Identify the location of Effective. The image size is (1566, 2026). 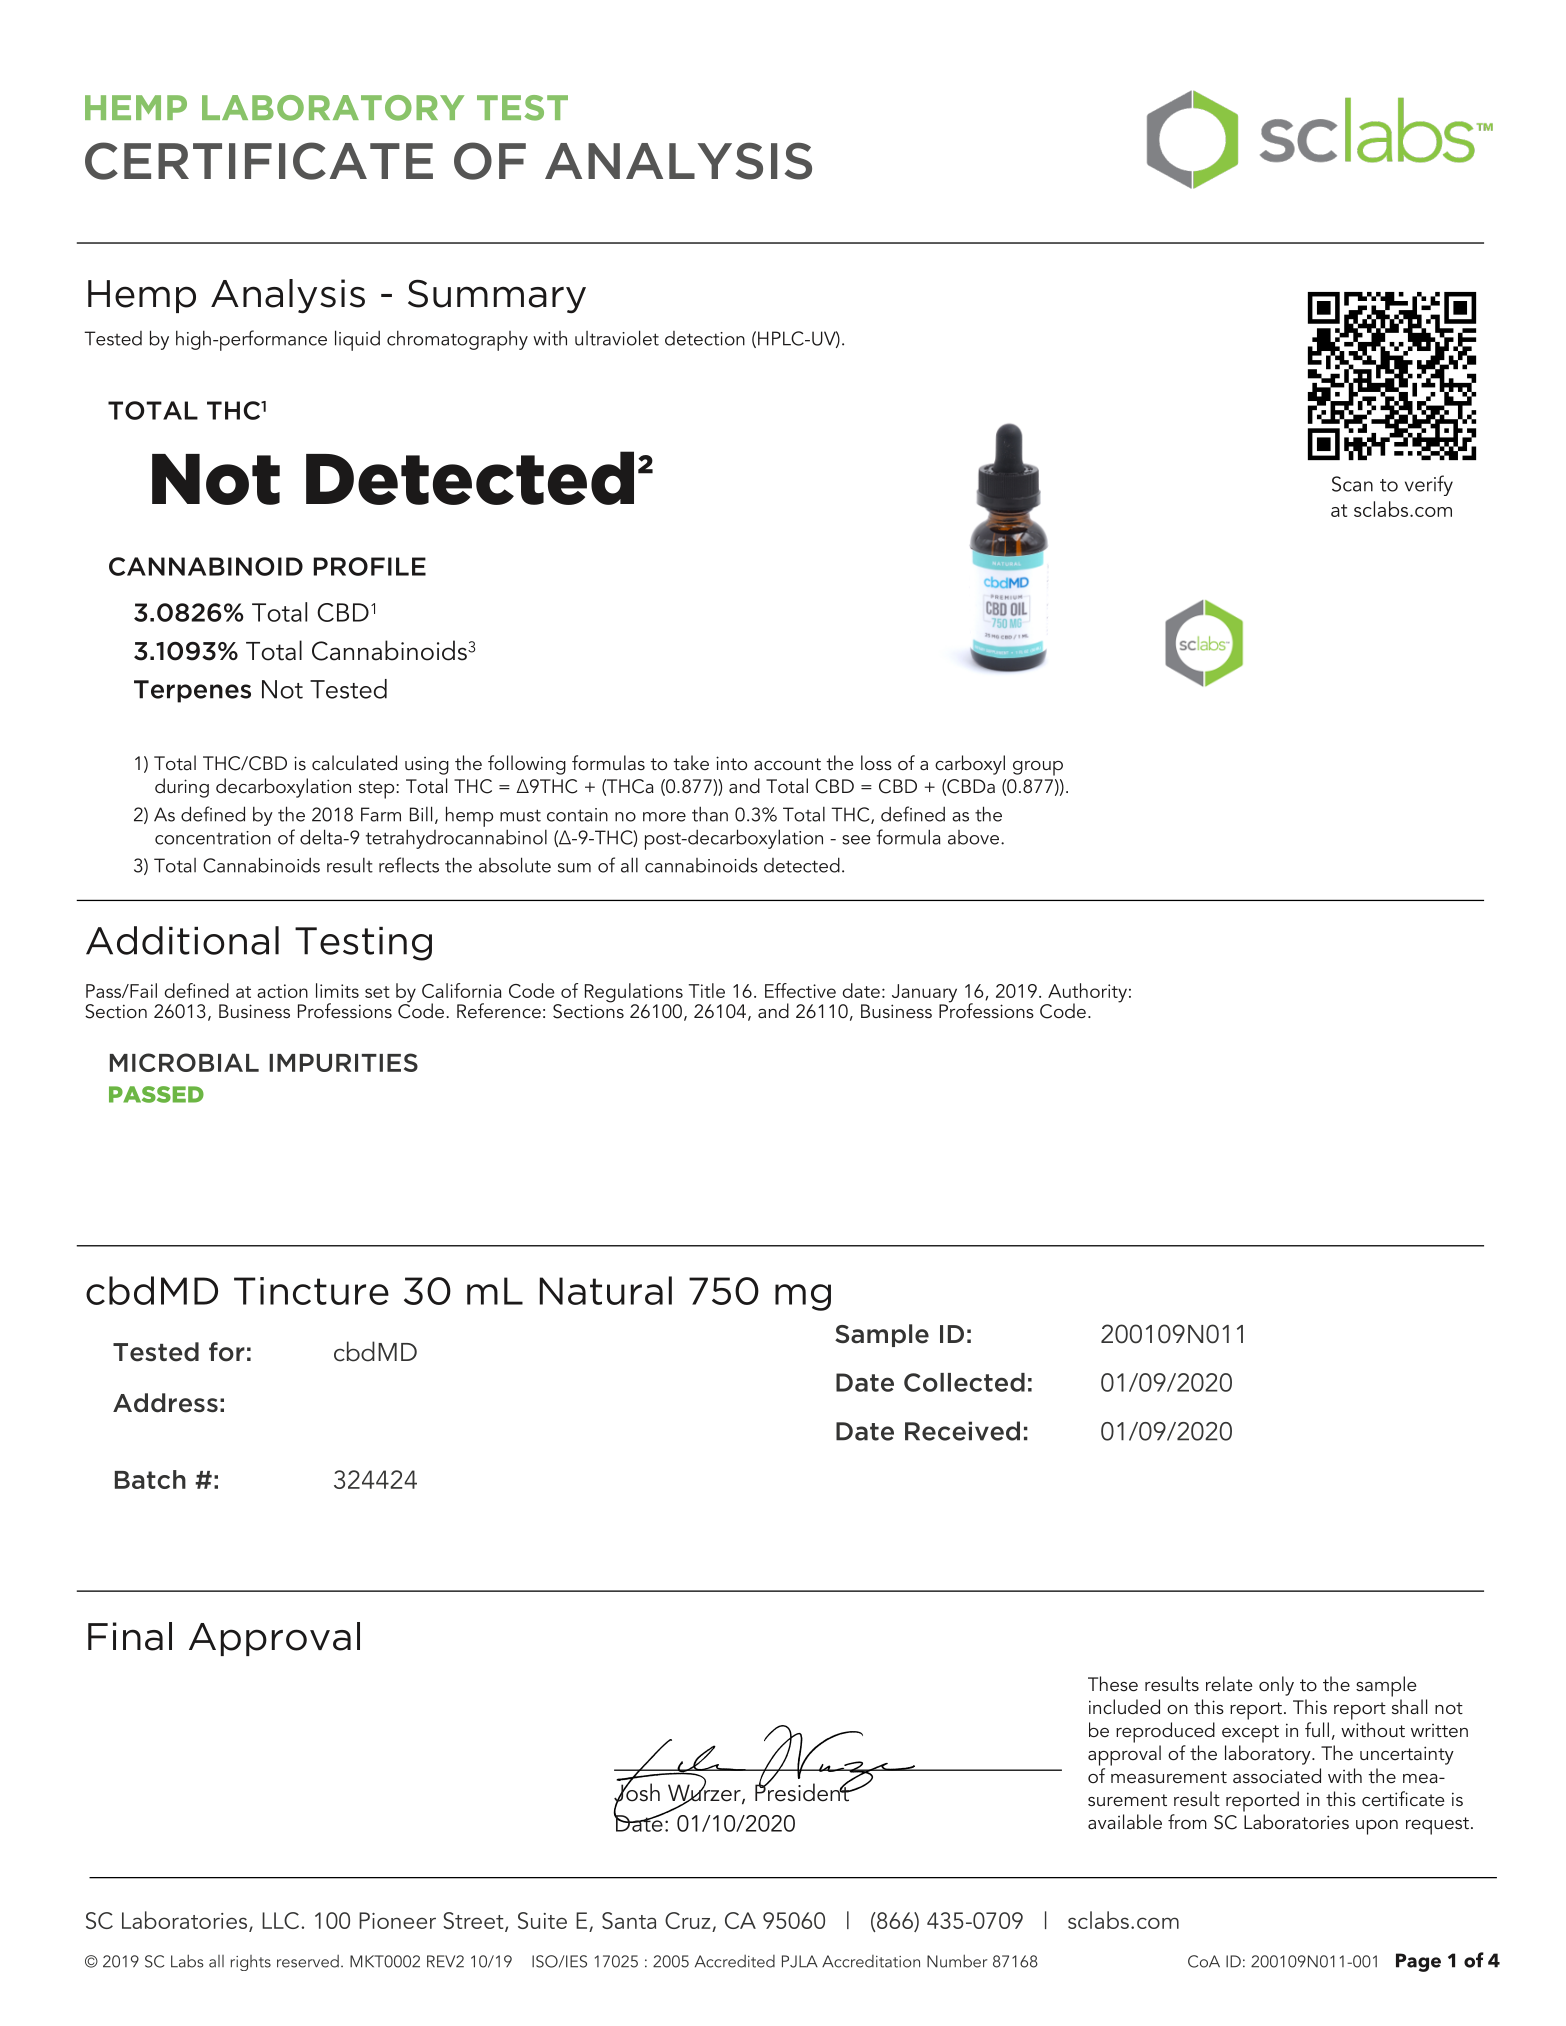
(800, 990).
